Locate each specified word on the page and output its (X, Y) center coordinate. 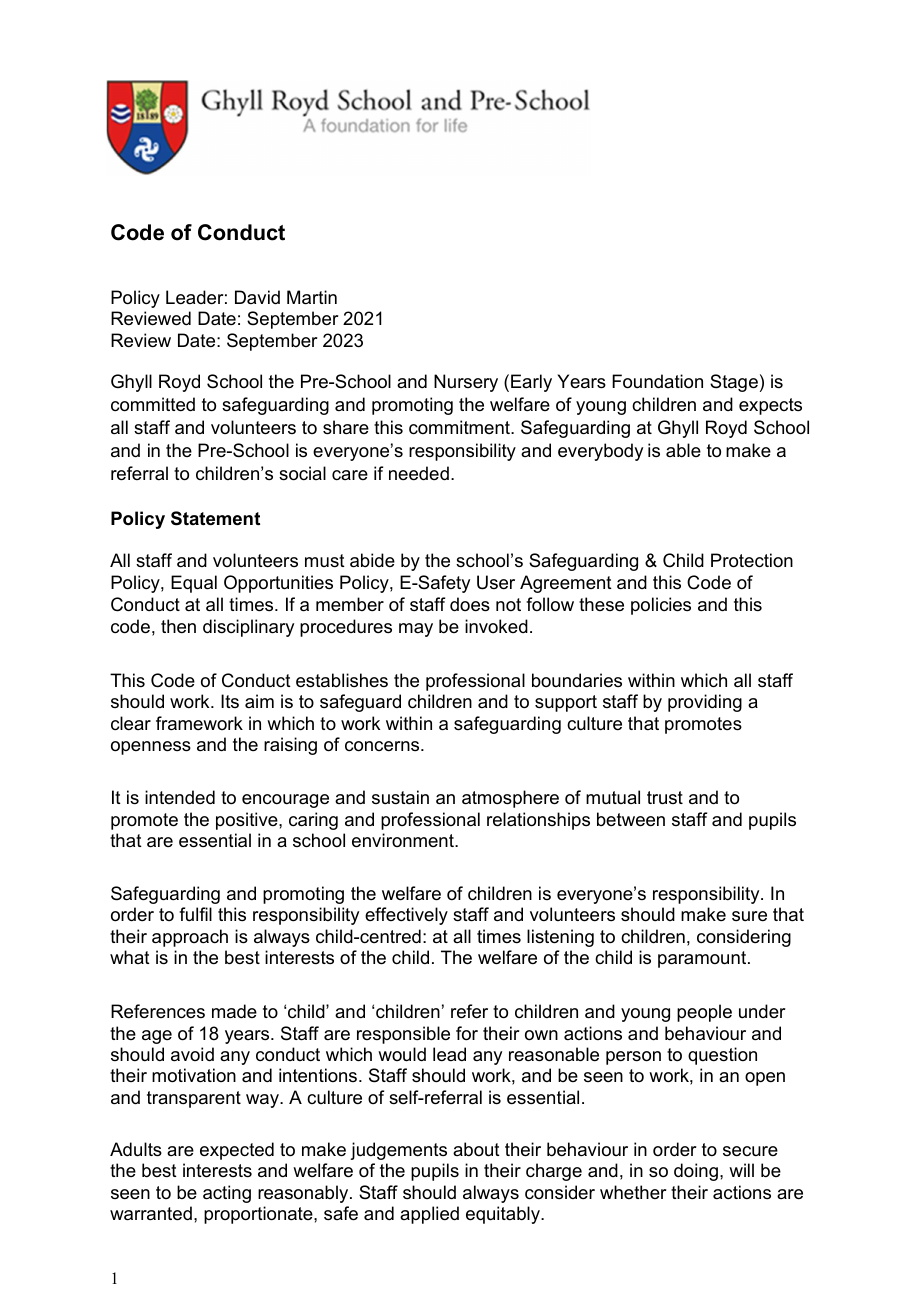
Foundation (657, 381)
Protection (752, 560)
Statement (215, 518)
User (496, 582)
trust (665, 798)
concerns (383, 746)
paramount (703, 959)
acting (227, 1194)
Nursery (466, 383)
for (467, 1033)
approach (190, 938)
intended (180, 797)
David (257, 297)
